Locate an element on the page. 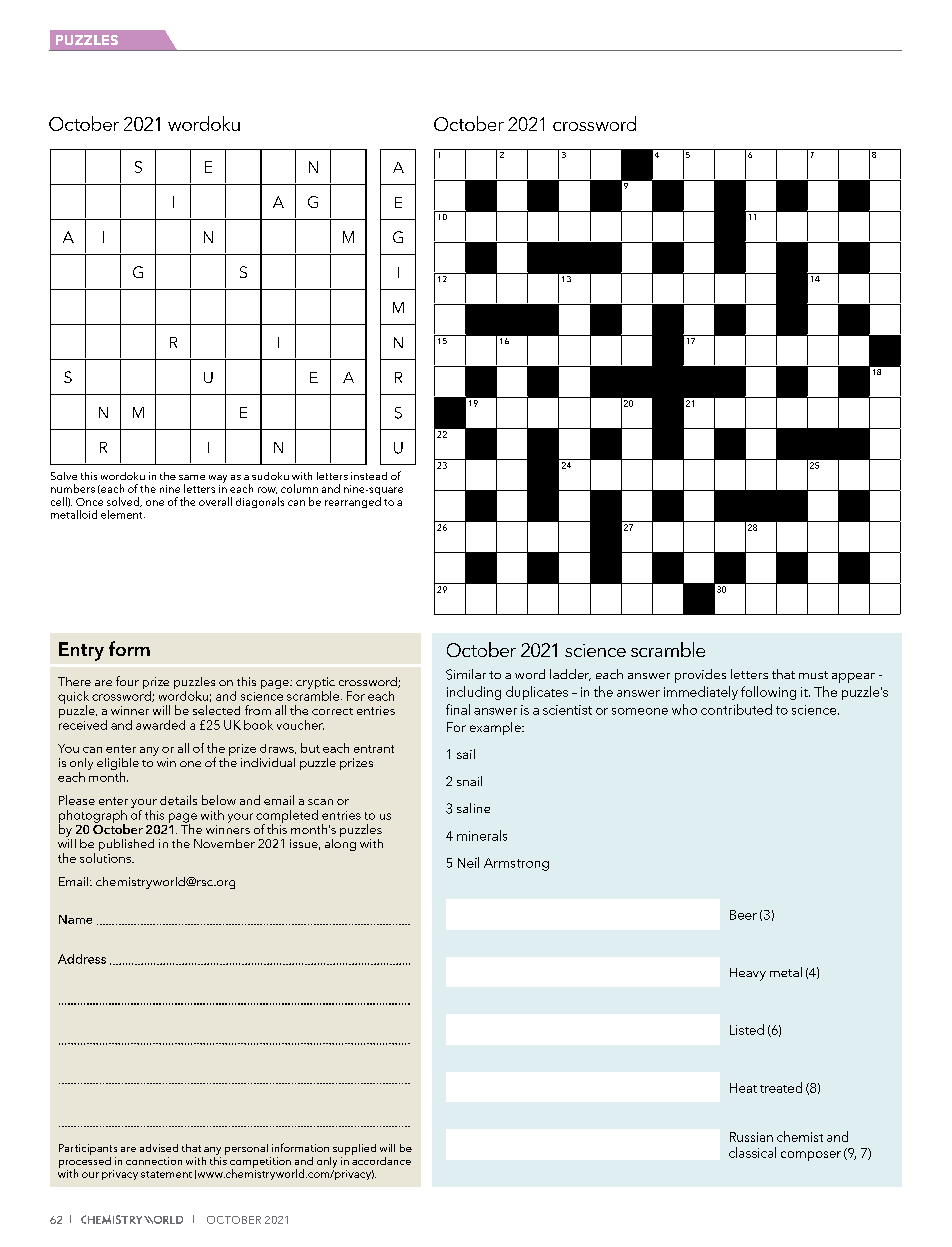  minerals is located at coordinates (482, 835).
